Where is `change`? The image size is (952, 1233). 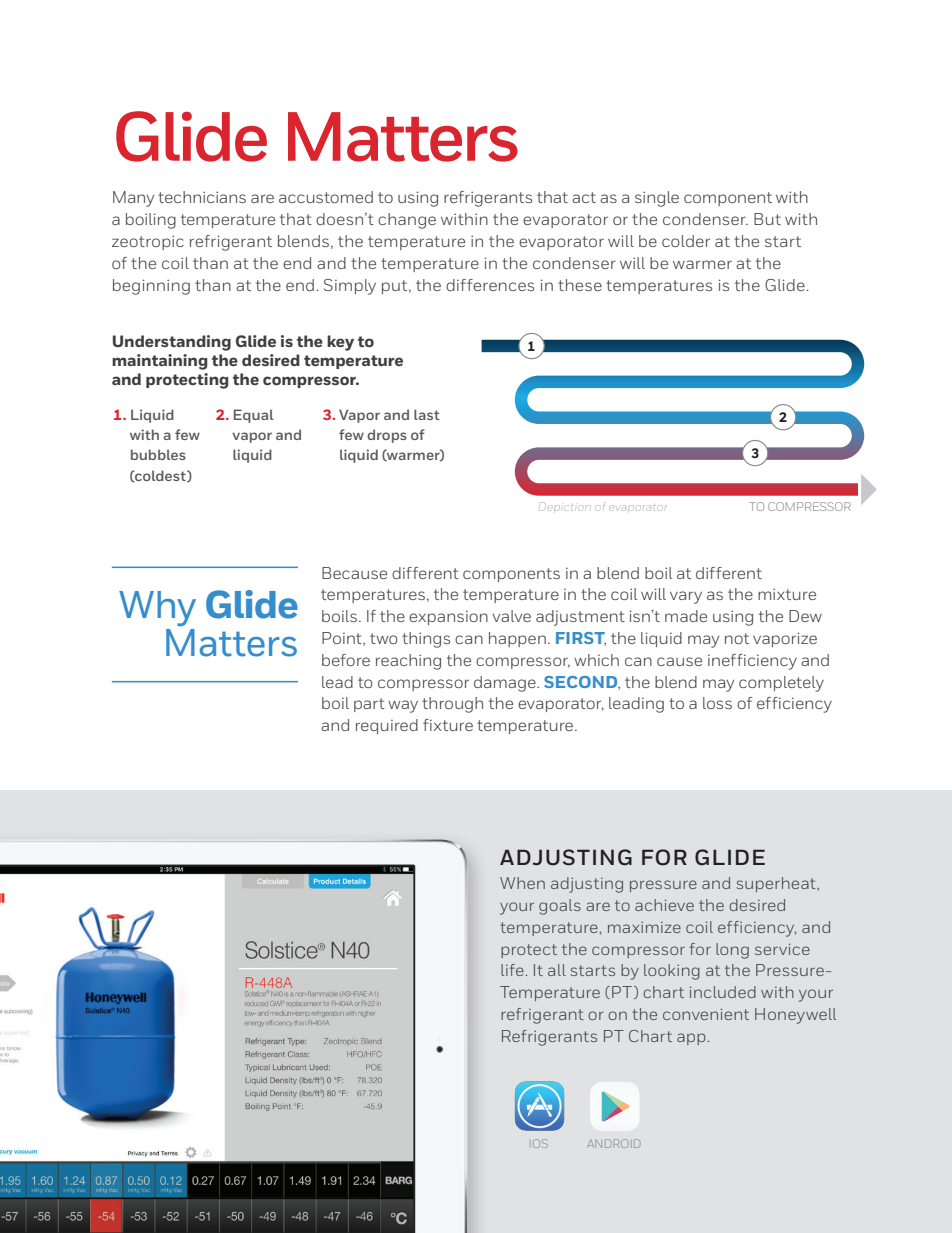
change is located at coordinates (407, 221).
